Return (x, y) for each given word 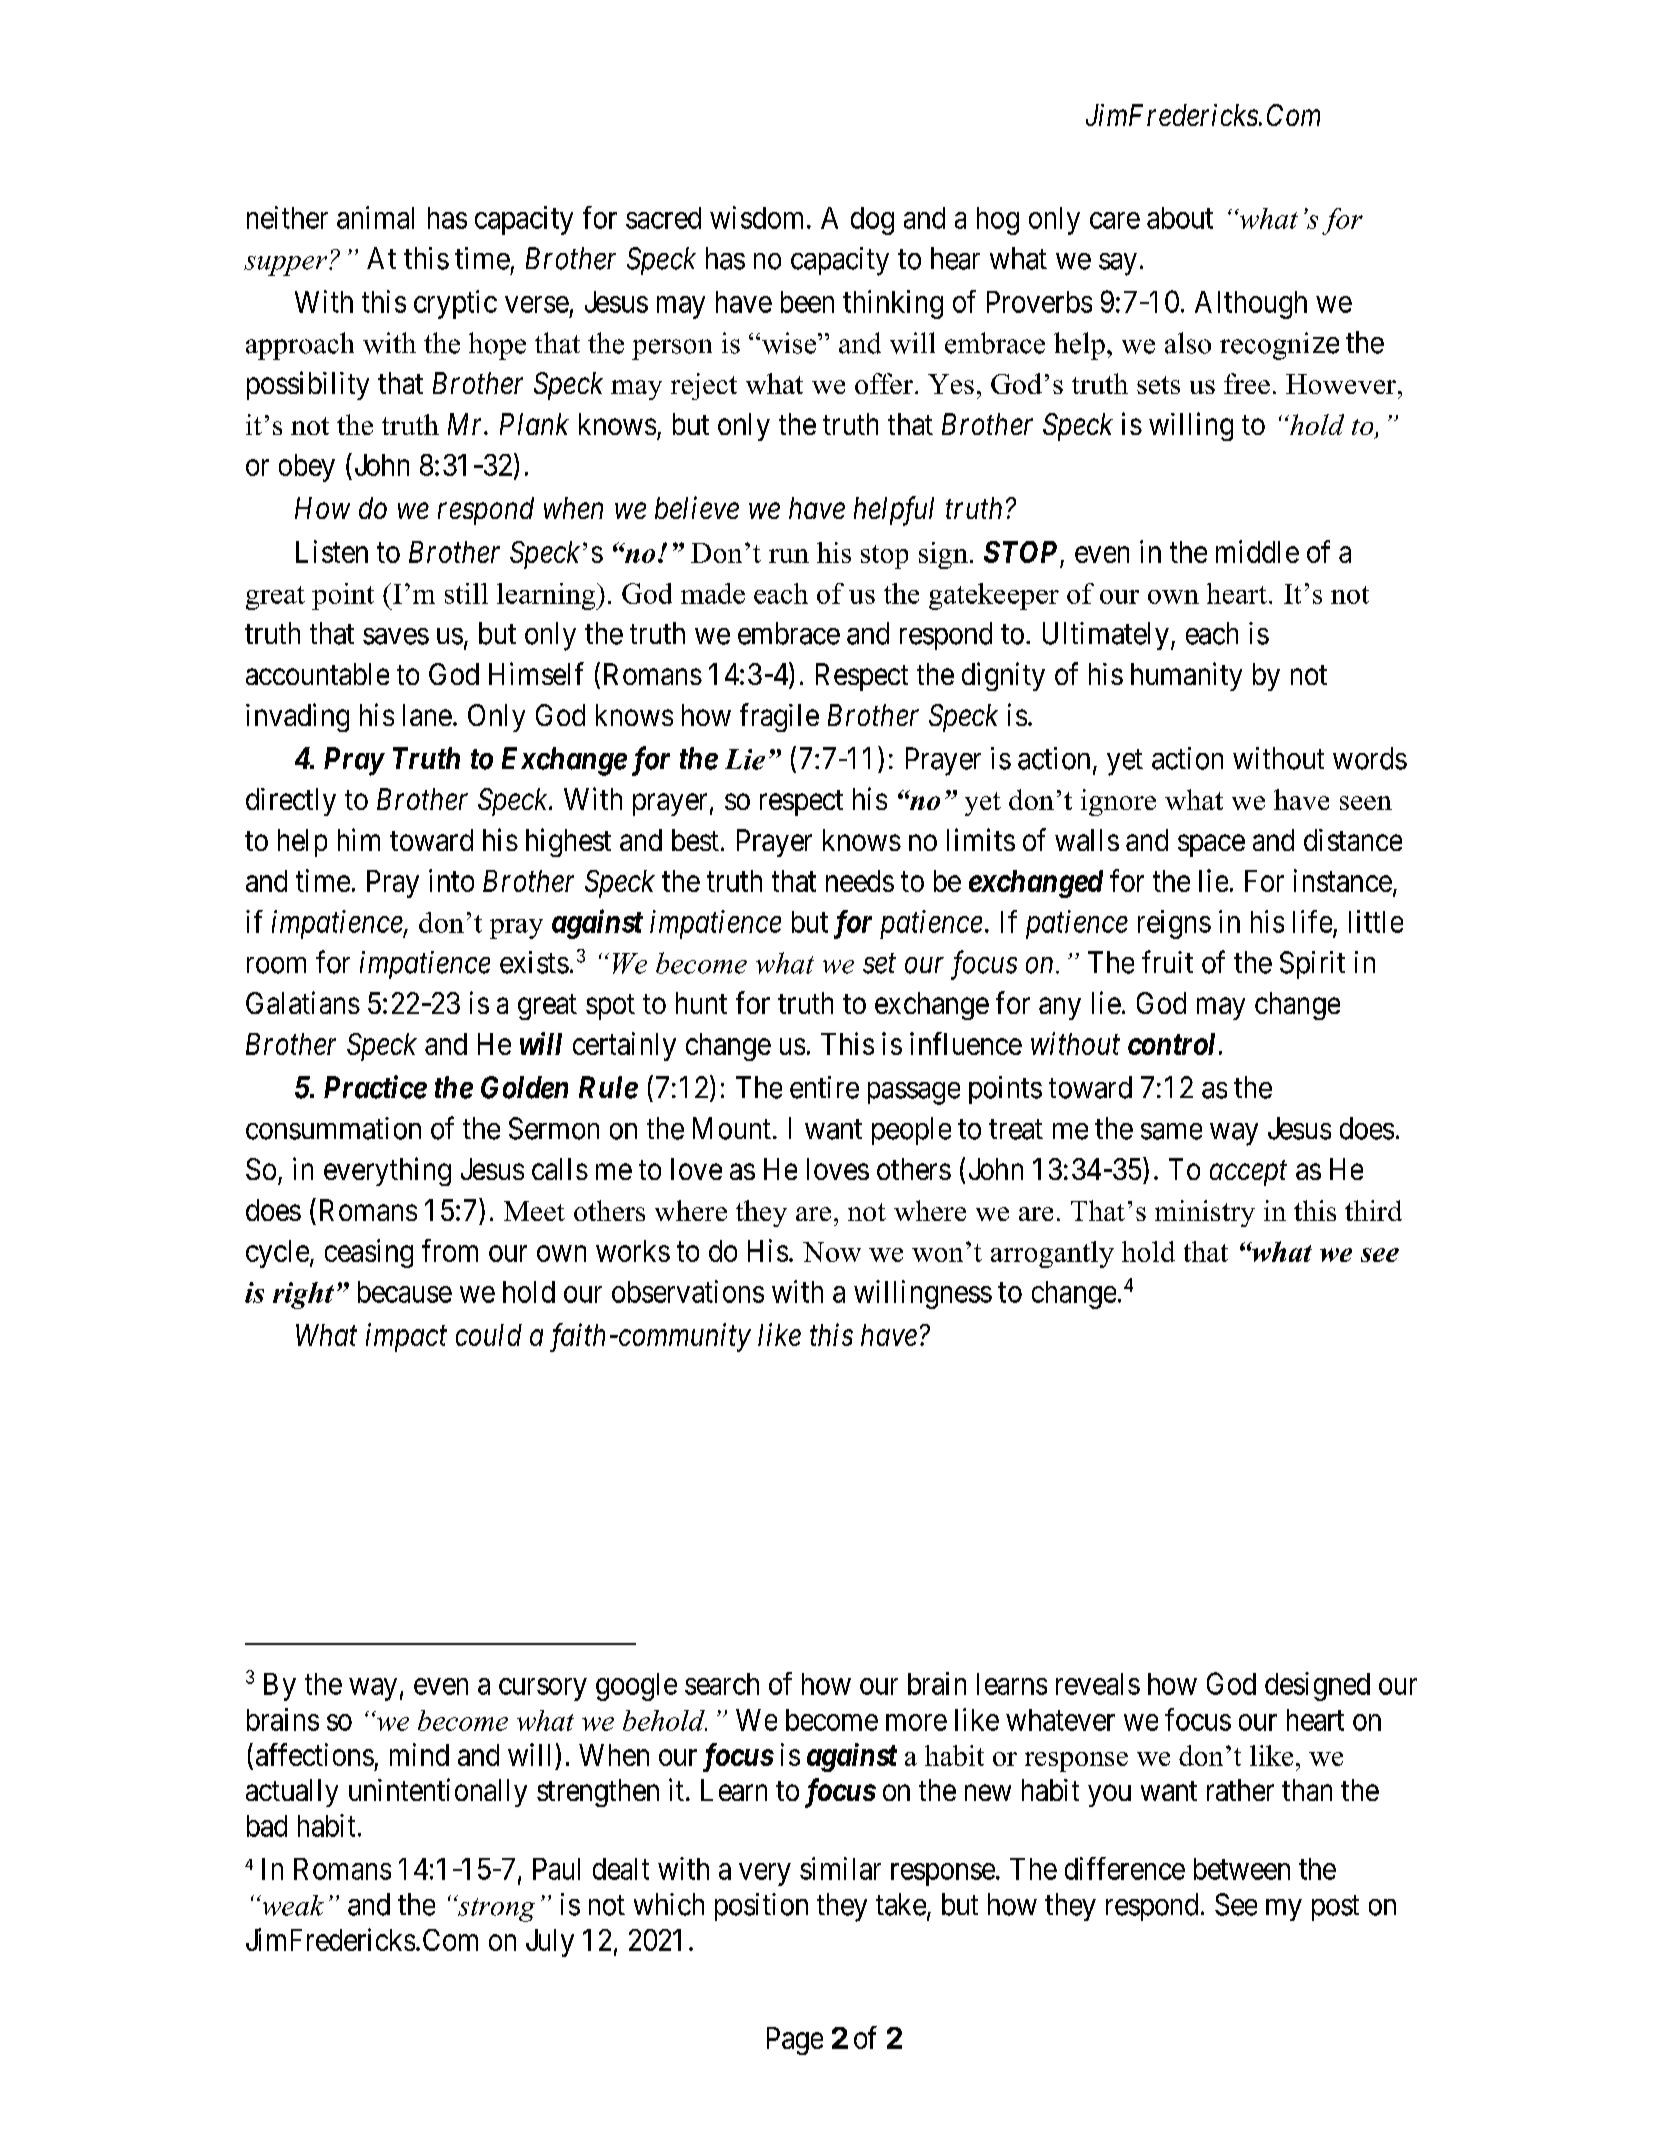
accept (1248, 1173)
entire (824, 1087)
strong (495, 1909)
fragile (779, 717)
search (722, 1684)
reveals (1098, 1684)
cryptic (455, 304)
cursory (543, 1689)
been (807, 302)
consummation (333, 1128)
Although (1251, 305)
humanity (1186, 676)
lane (427, 715)
